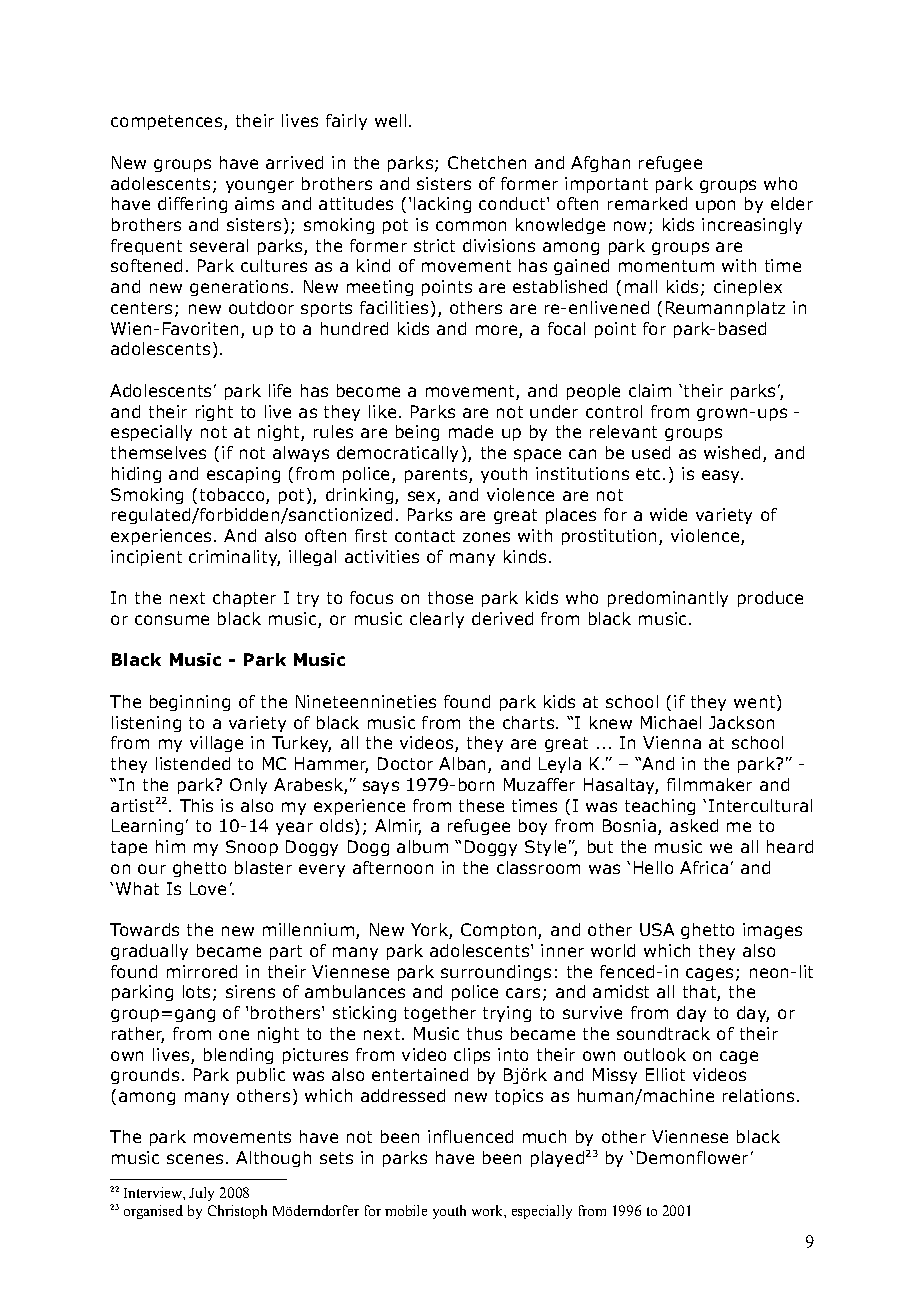 Image resolution: width=924 pixels, height=1308 pixels. I want to click on July, so click(201, 1194).
